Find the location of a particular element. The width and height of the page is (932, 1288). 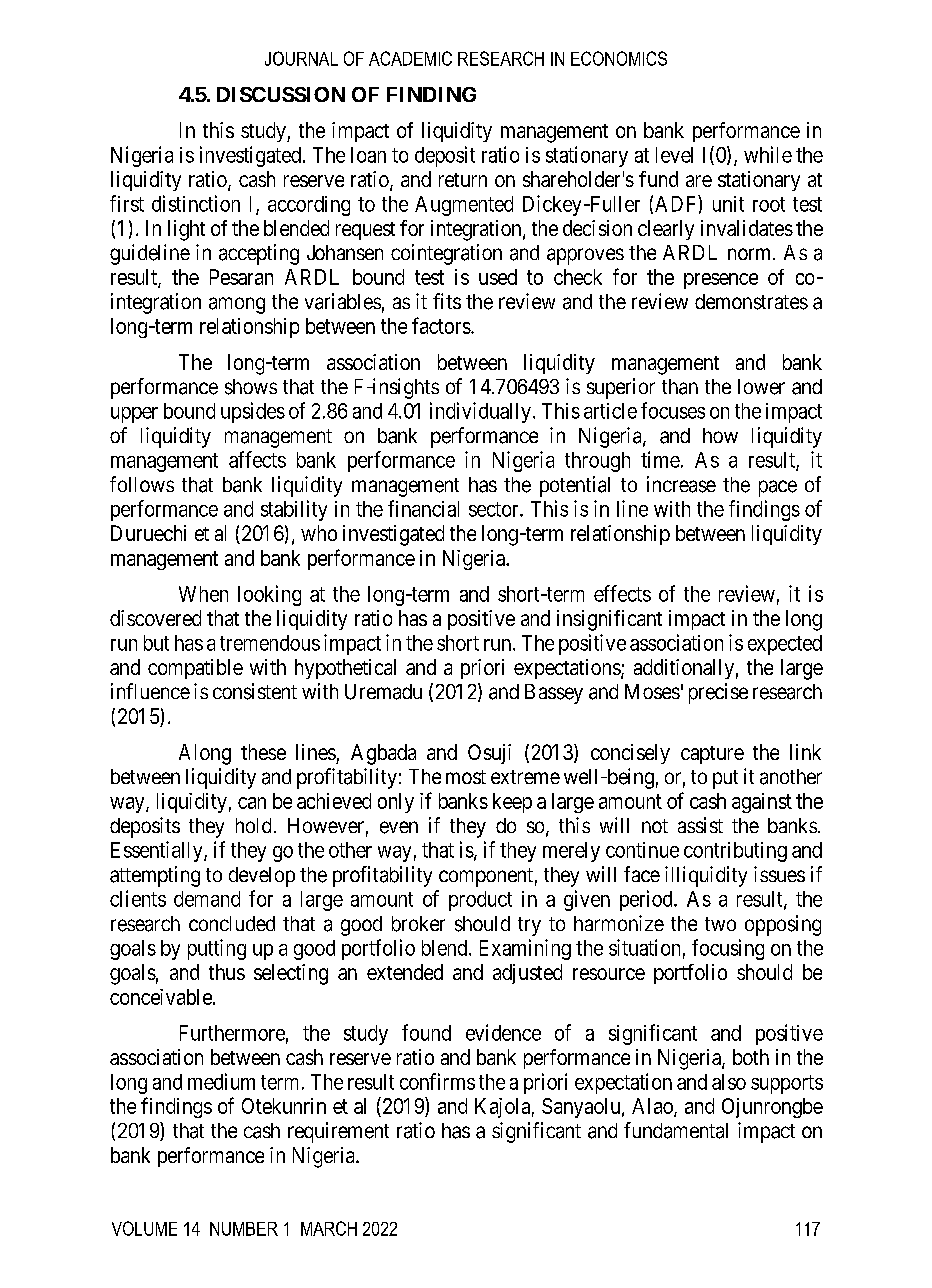

lower is located at coordinates (761, 387).
